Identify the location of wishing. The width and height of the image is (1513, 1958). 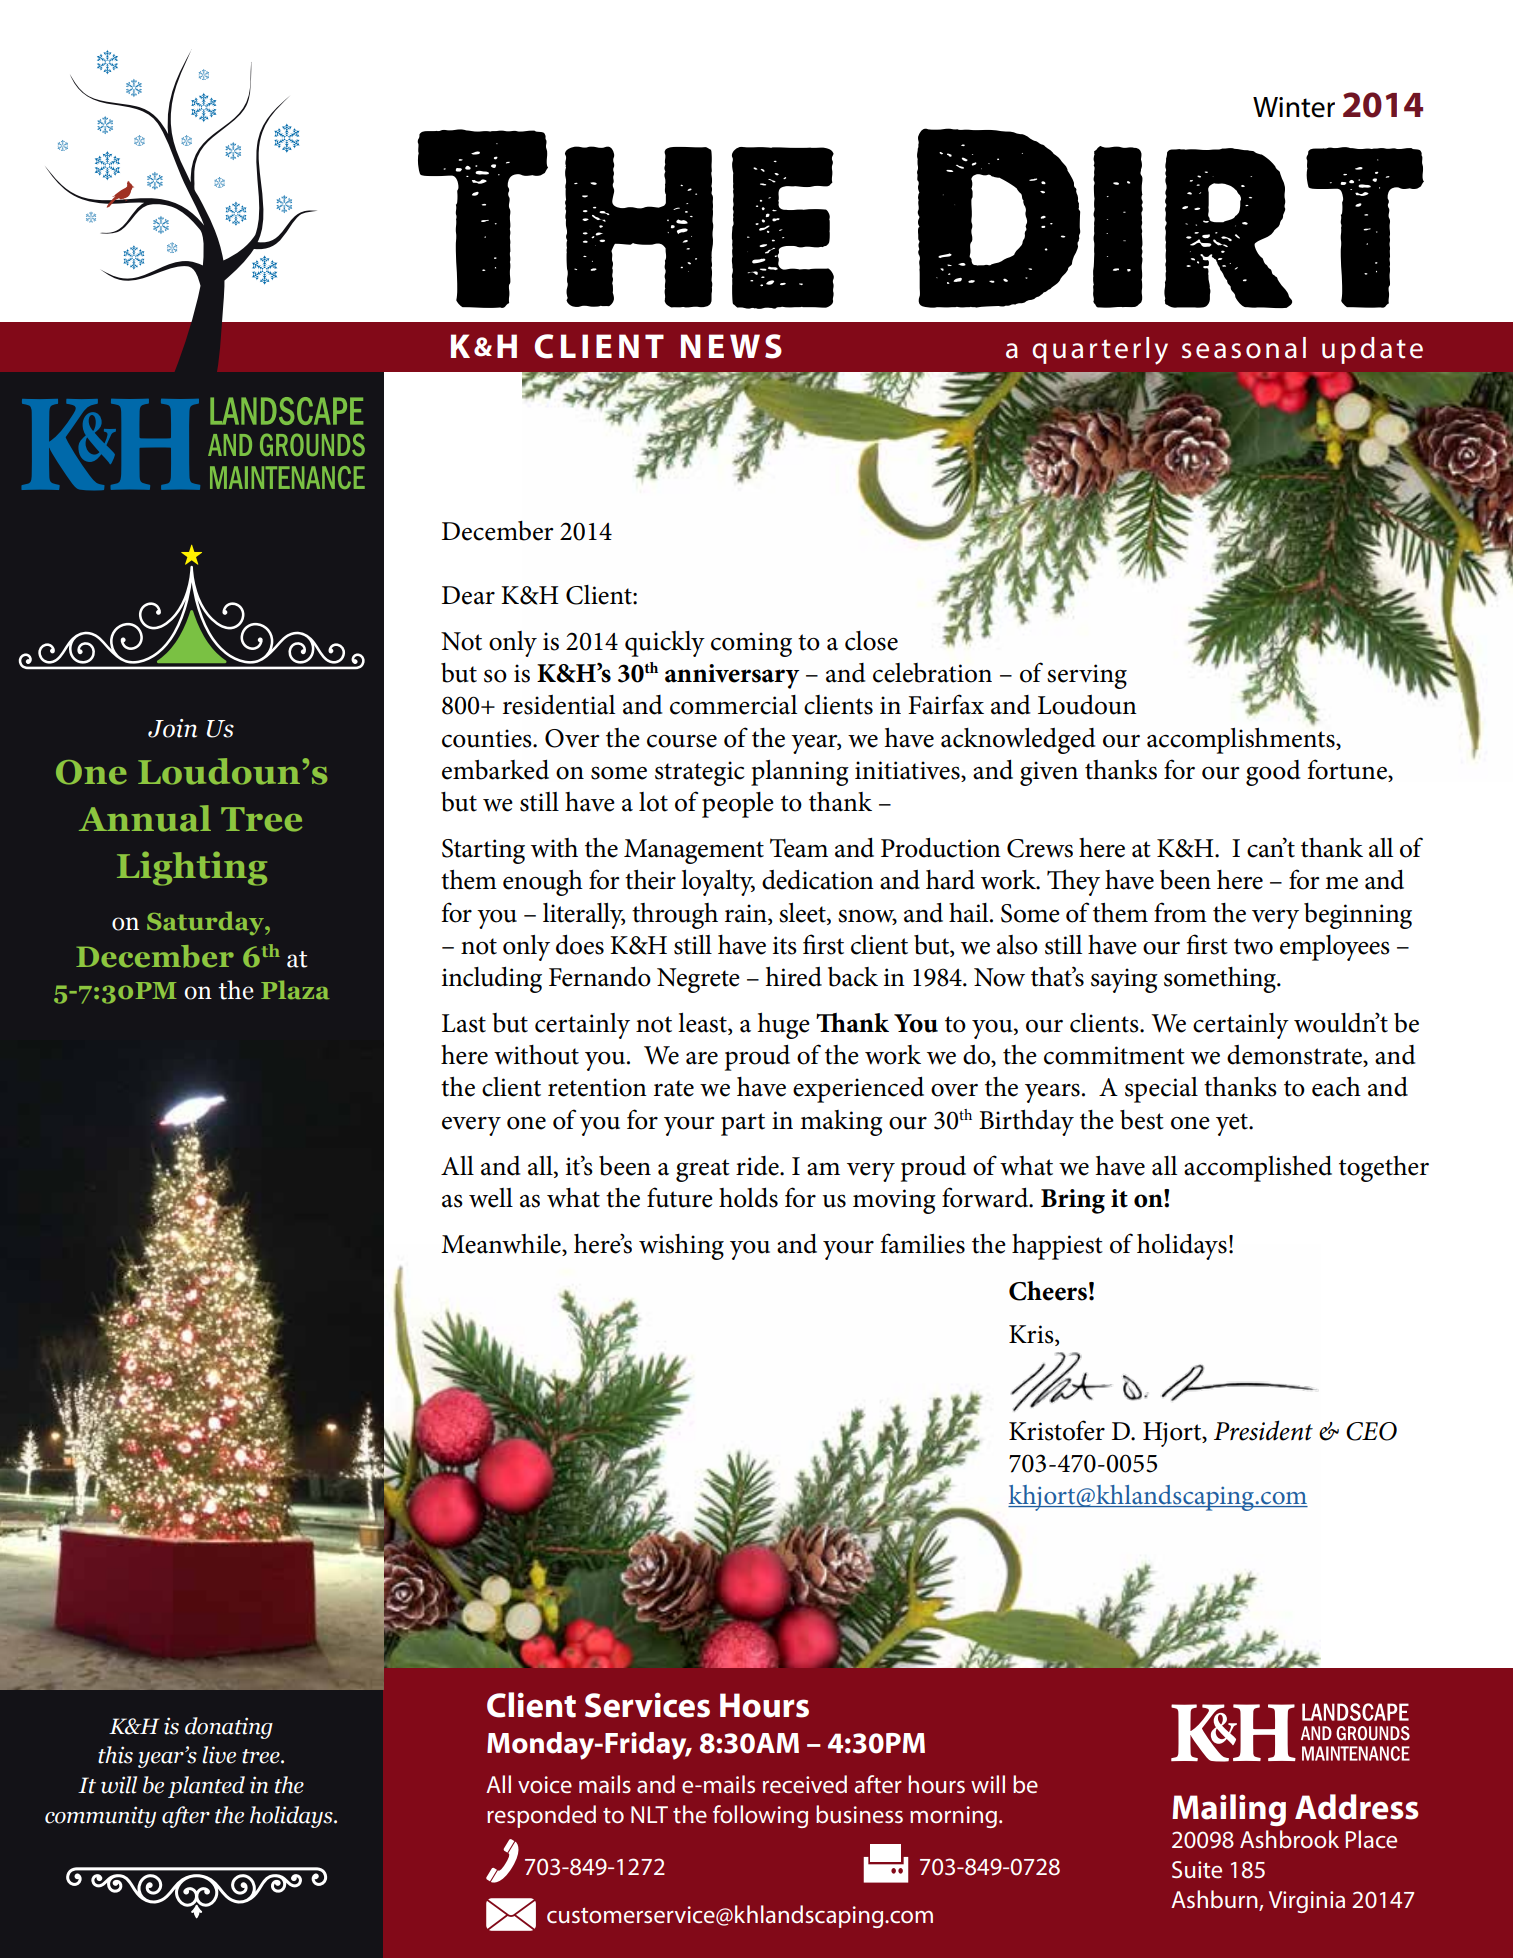
(681, 1247).
